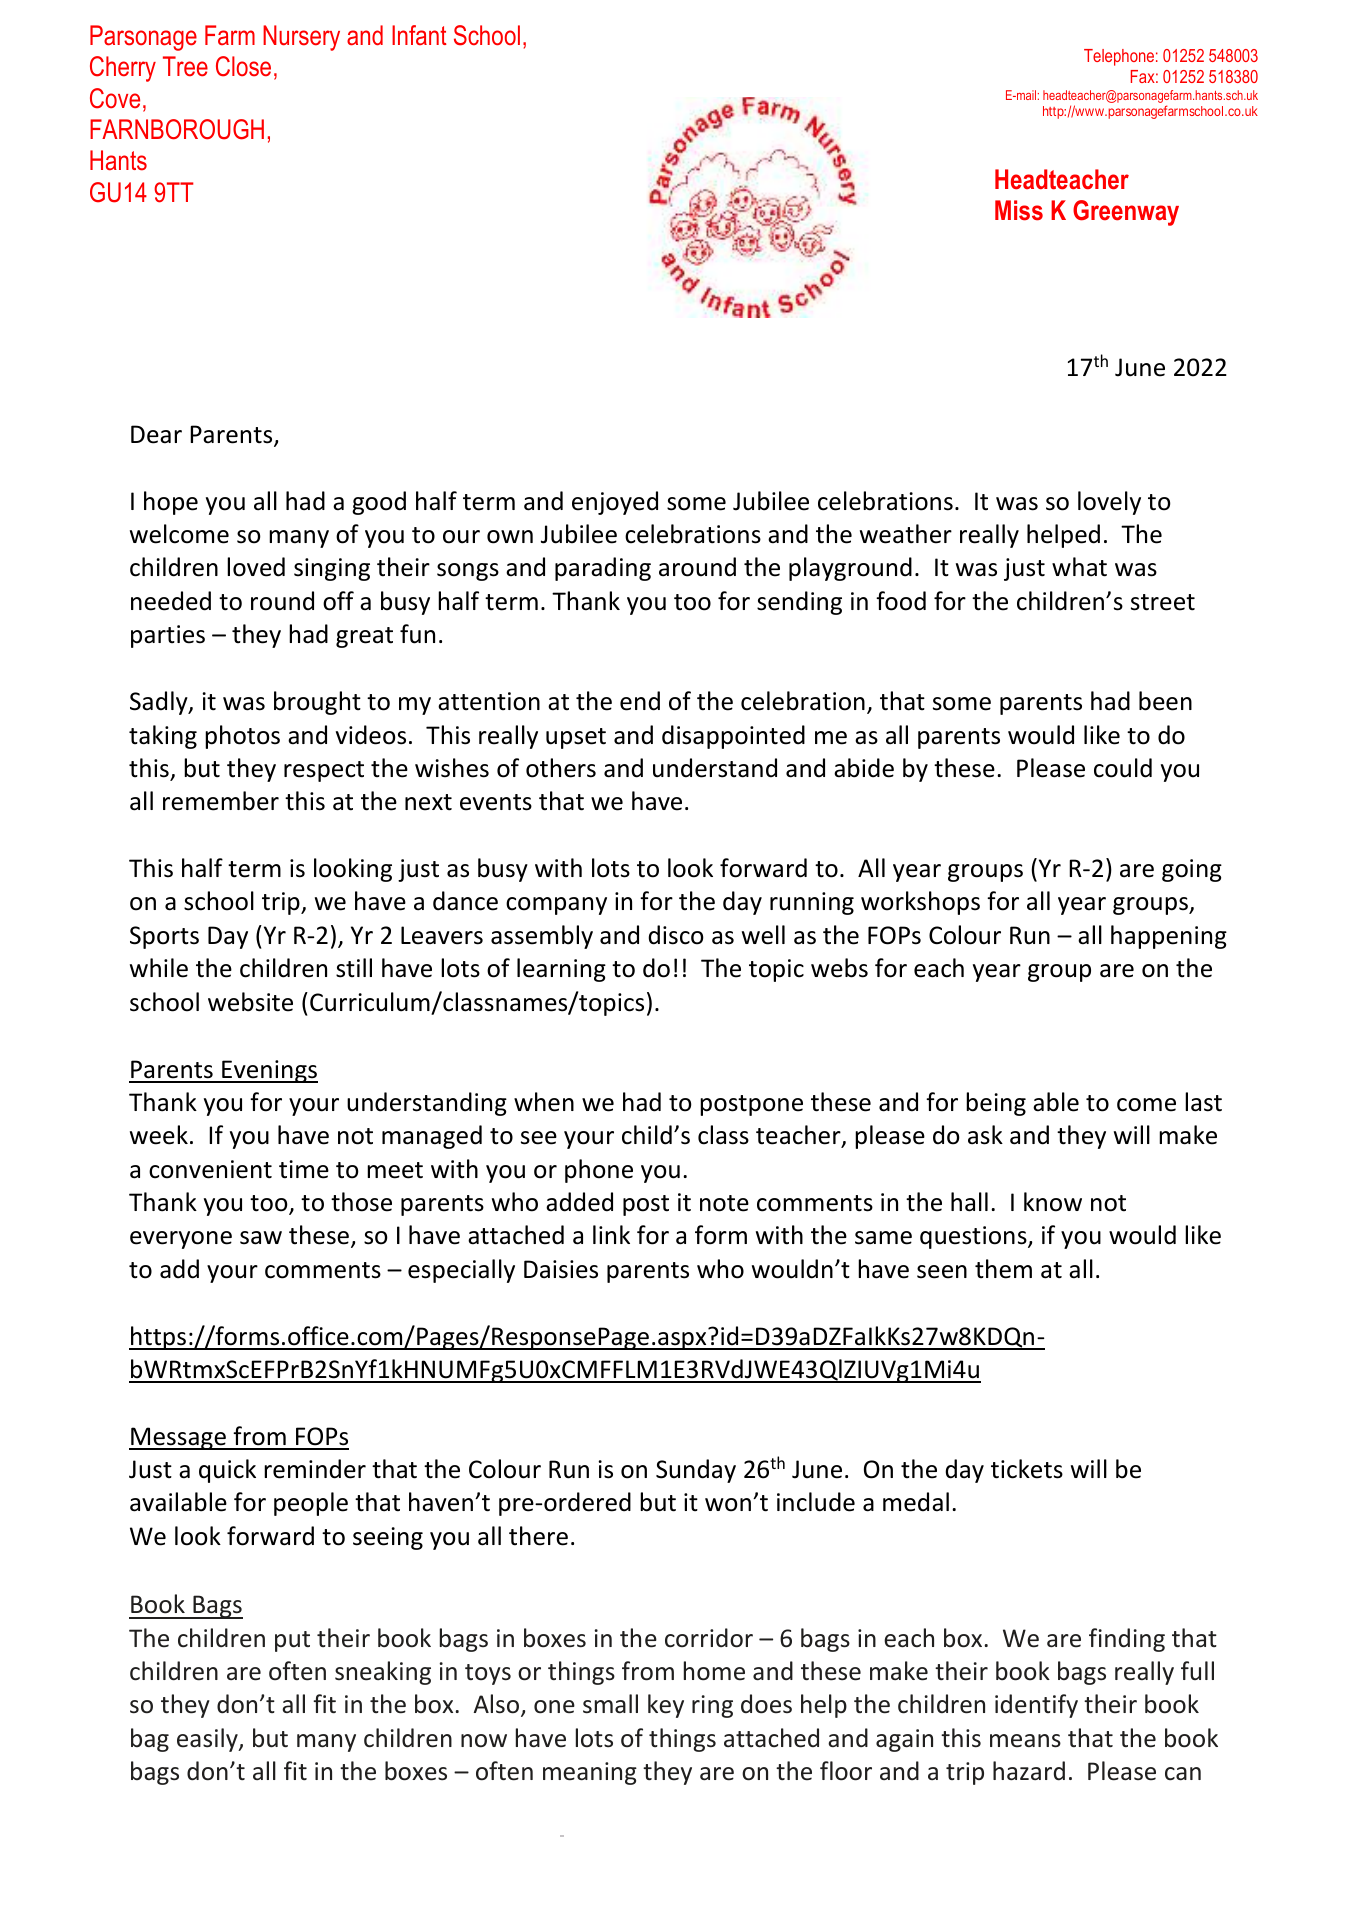 Image resolution: width=1357 pixels, height=1919 pixels. I want to click on disco, so click(676, 935).
